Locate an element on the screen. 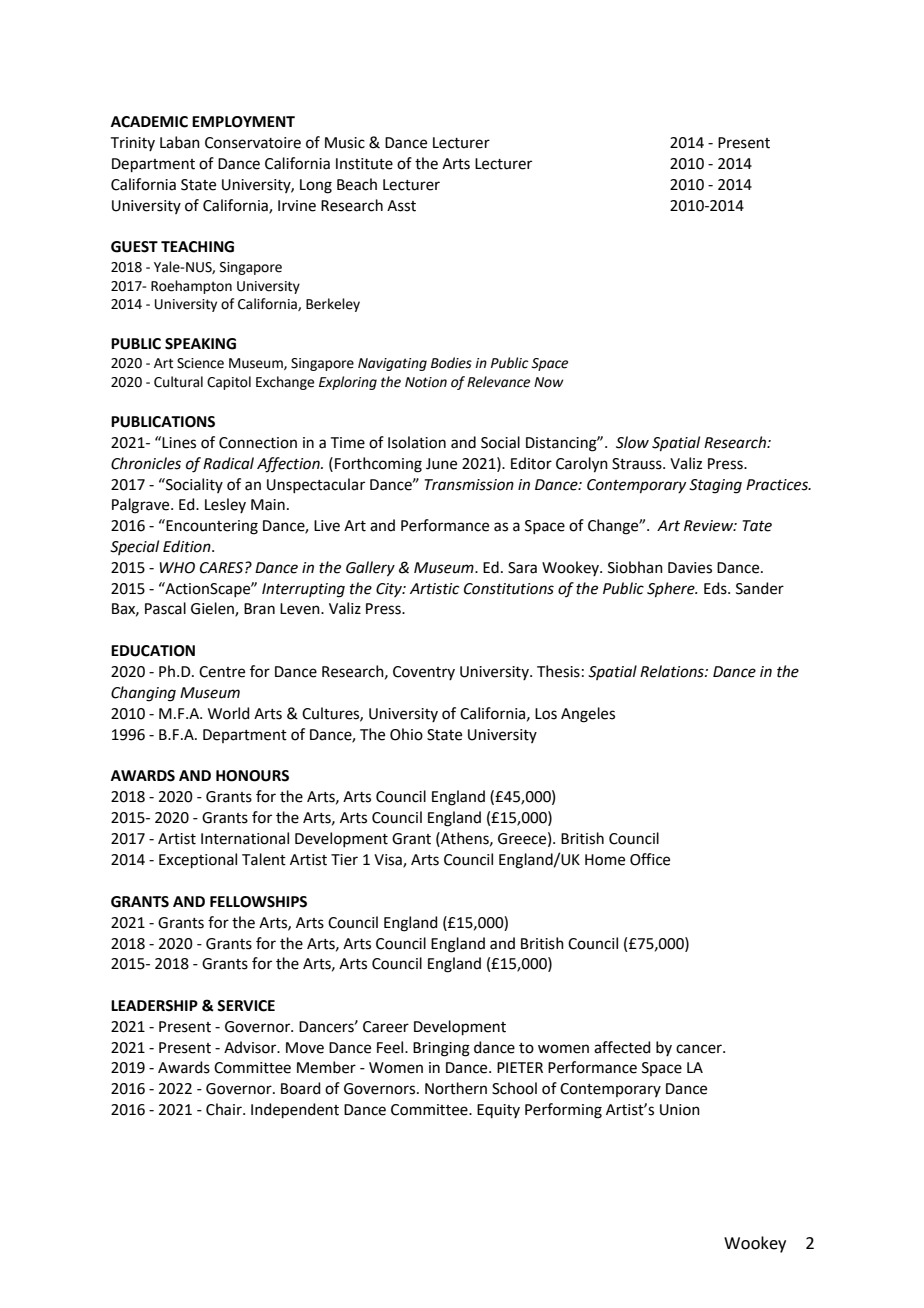 The height and width of the screenshot is (1308, 924). Constitutions is located at coordinates (509, 589).
